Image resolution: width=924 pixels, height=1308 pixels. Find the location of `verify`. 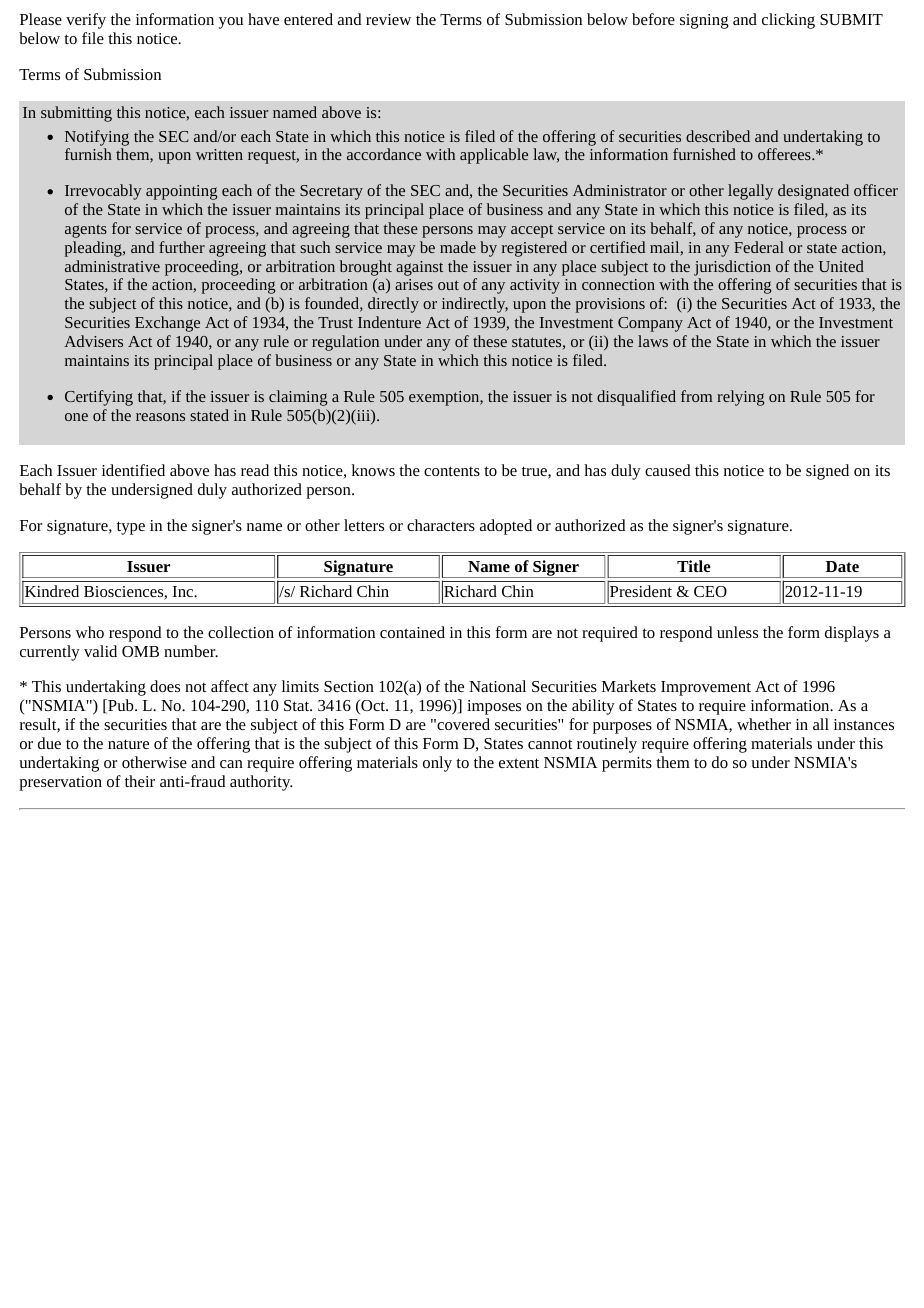

verify is located at coordinates (86, 21).
